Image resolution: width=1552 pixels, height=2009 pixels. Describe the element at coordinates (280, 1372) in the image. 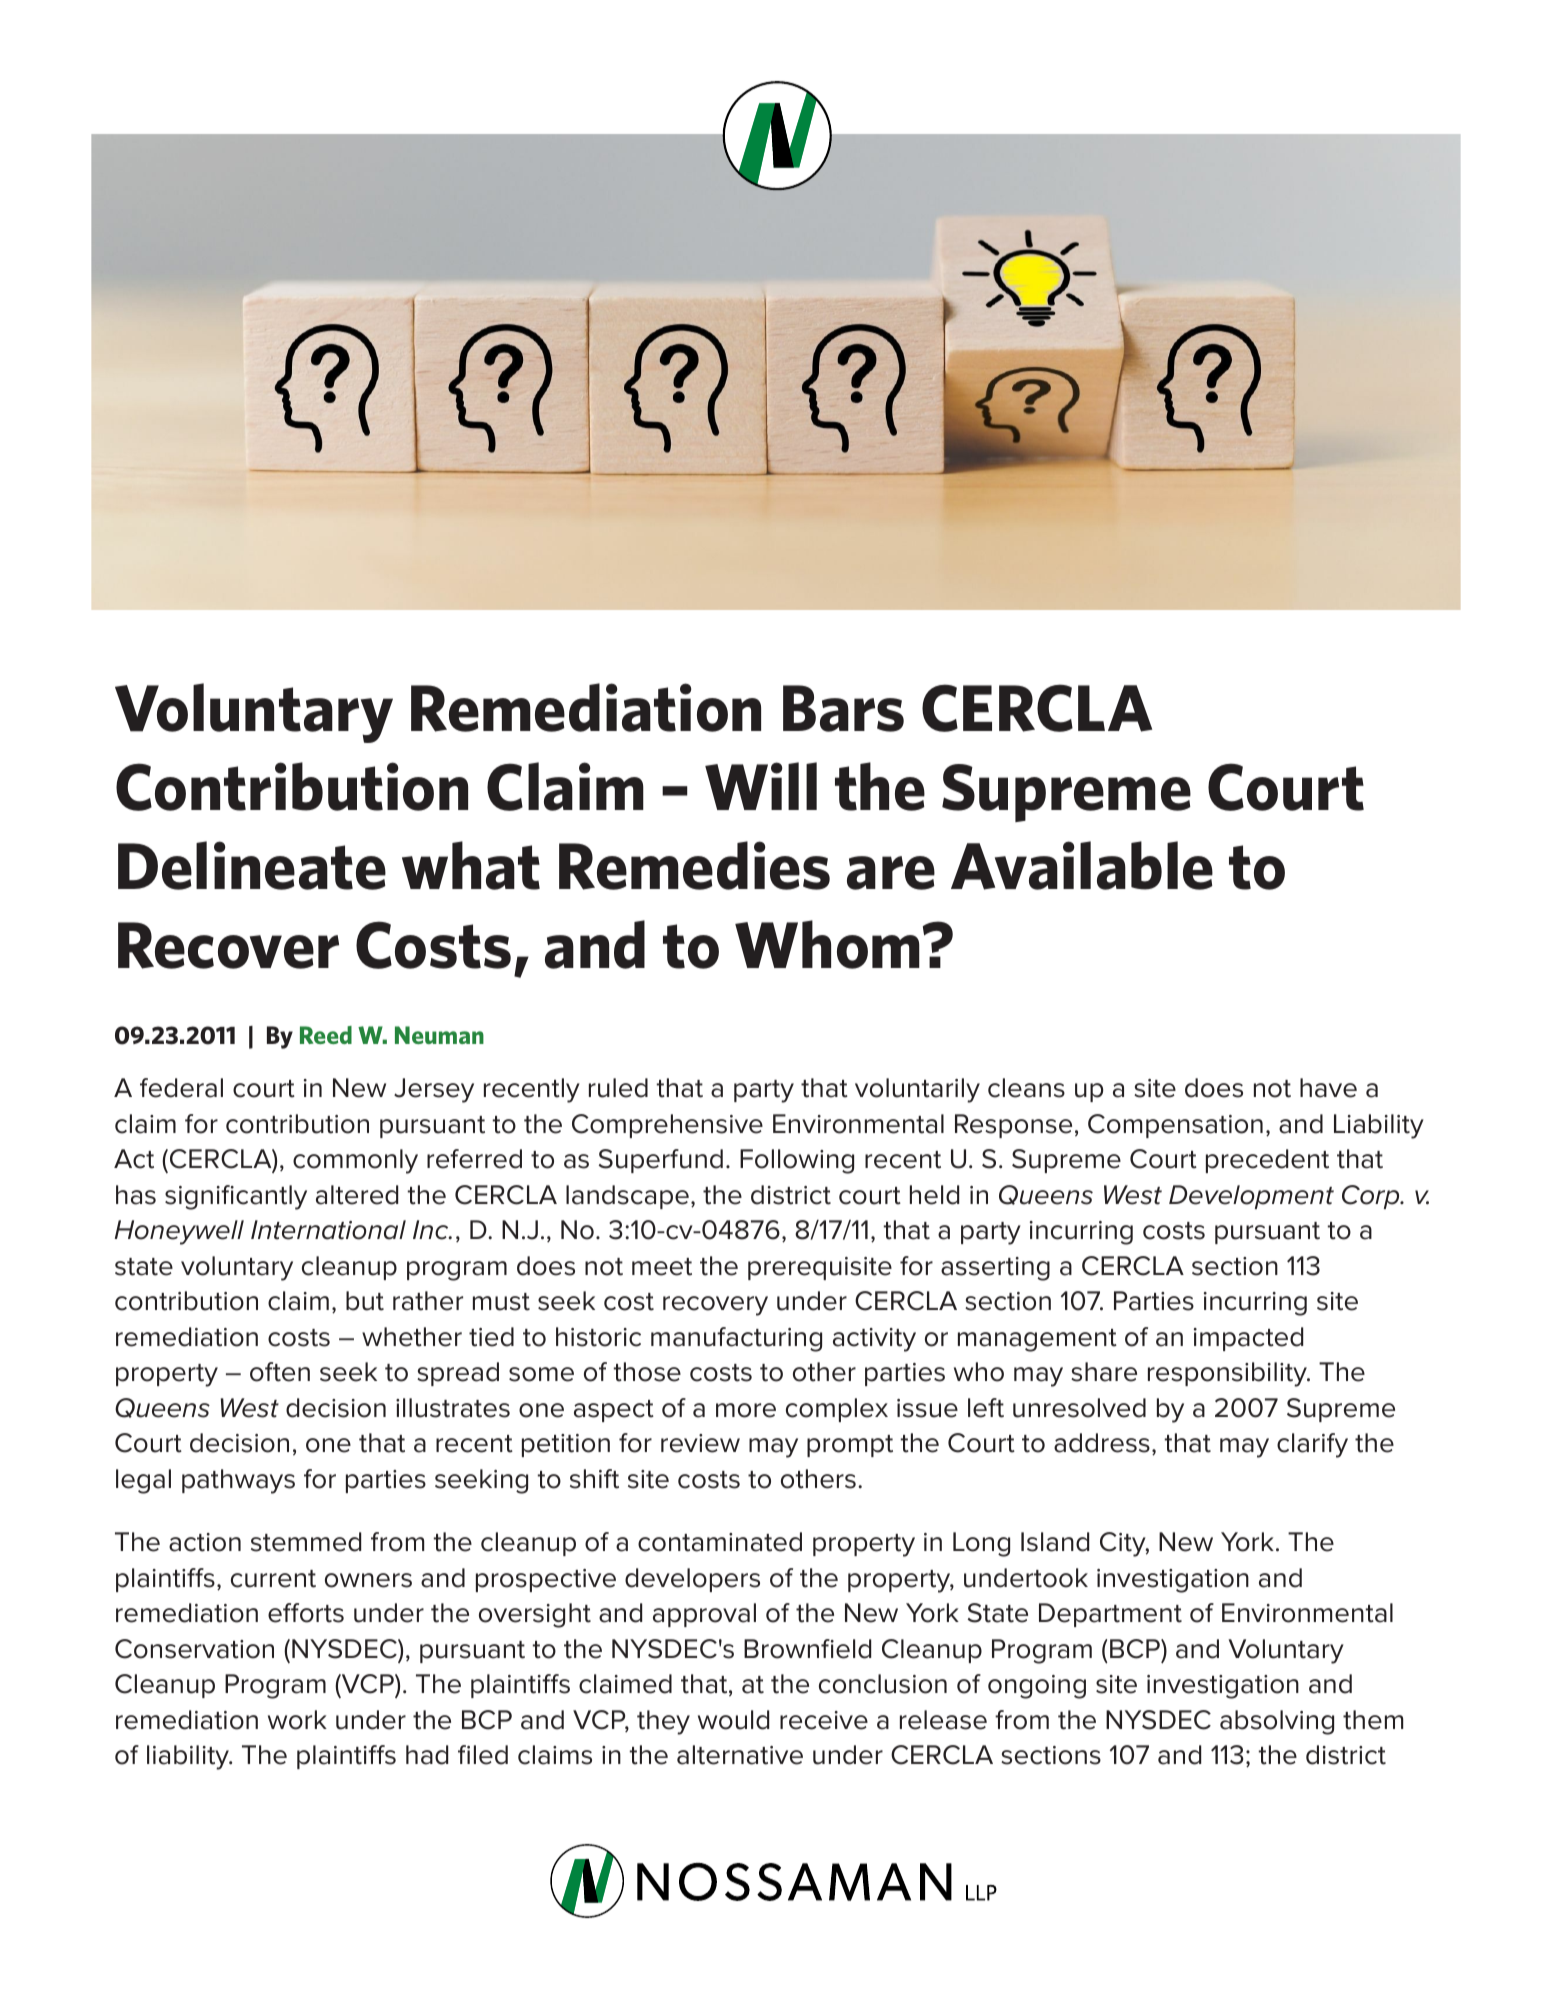

I see `often` at that location.
